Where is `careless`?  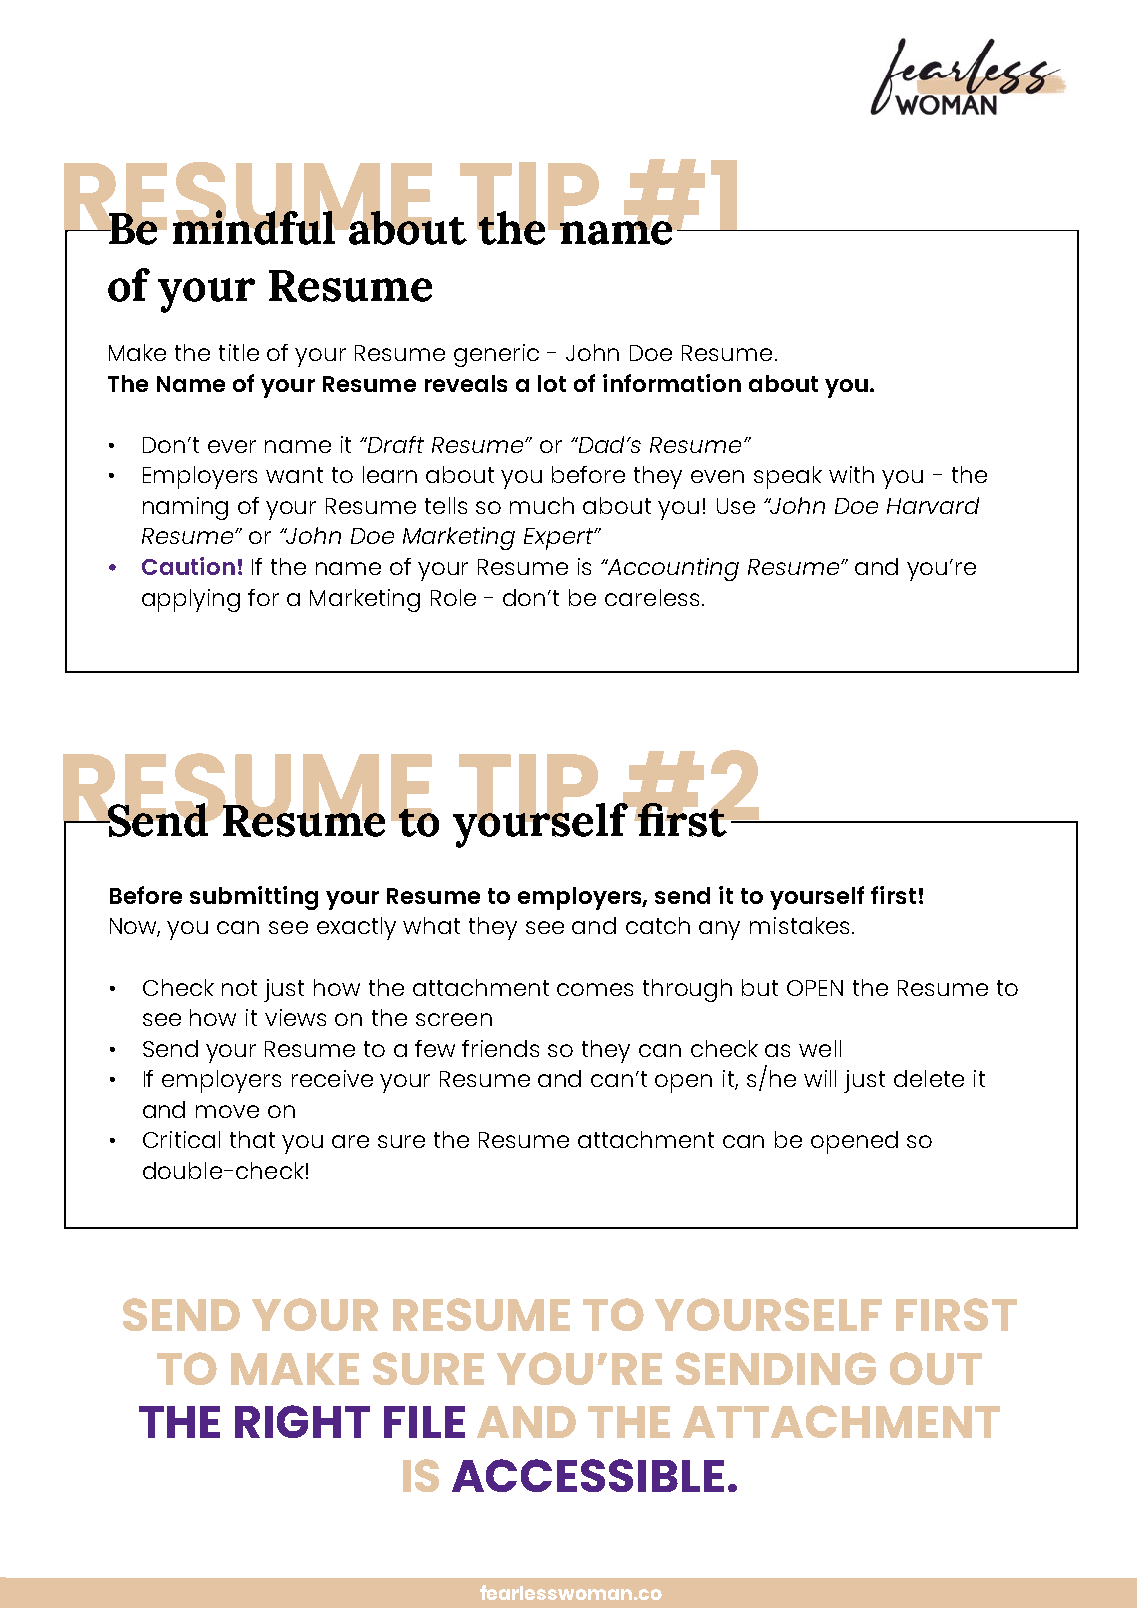
careless is located at coordinates (652, 597).
